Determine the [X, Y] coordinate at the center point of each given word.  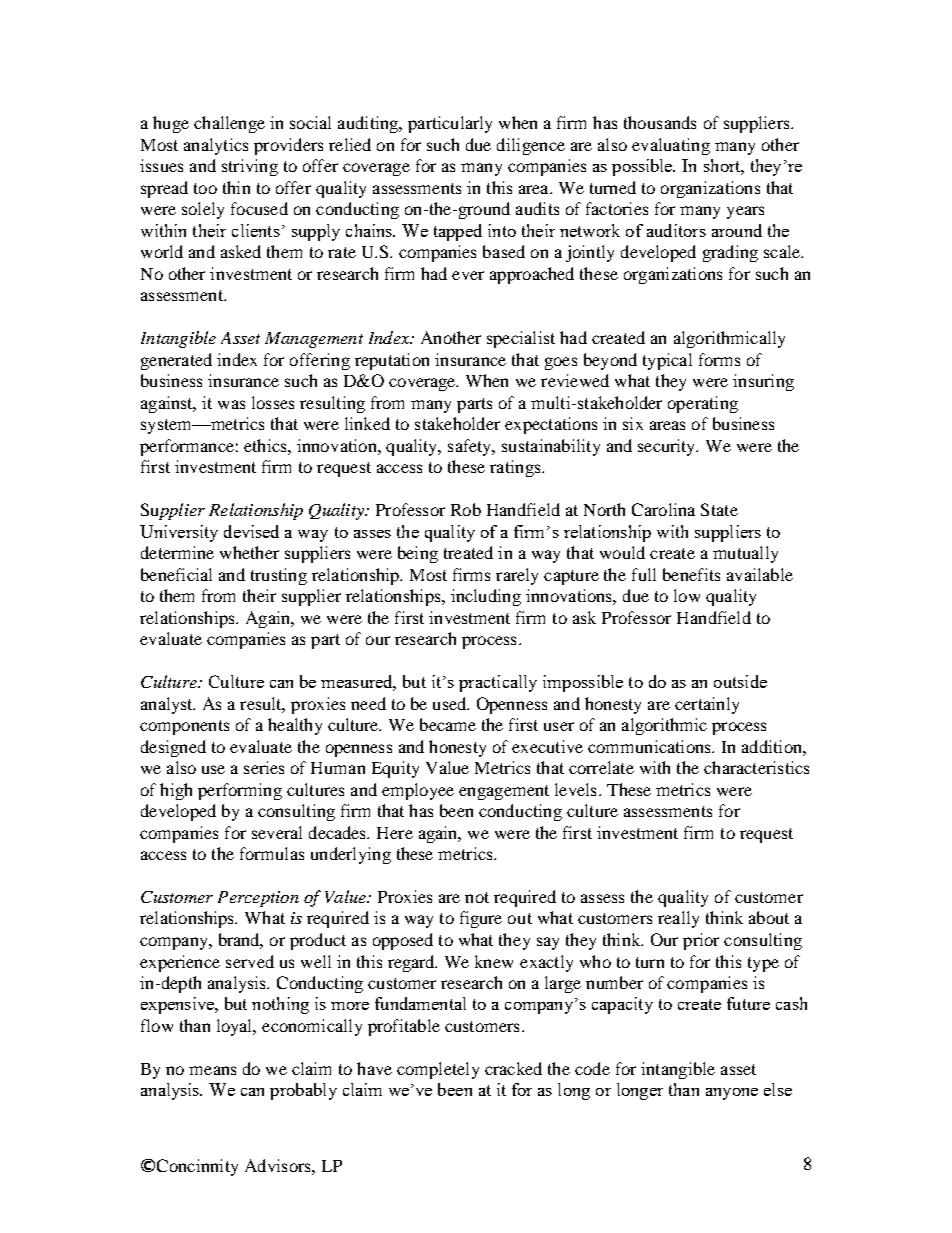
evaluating [671, 146]
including [486, 597]
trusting [279, 576]
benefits [691, 574]
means [212, 1070]
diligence [531, 146]
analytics [216, 146]
